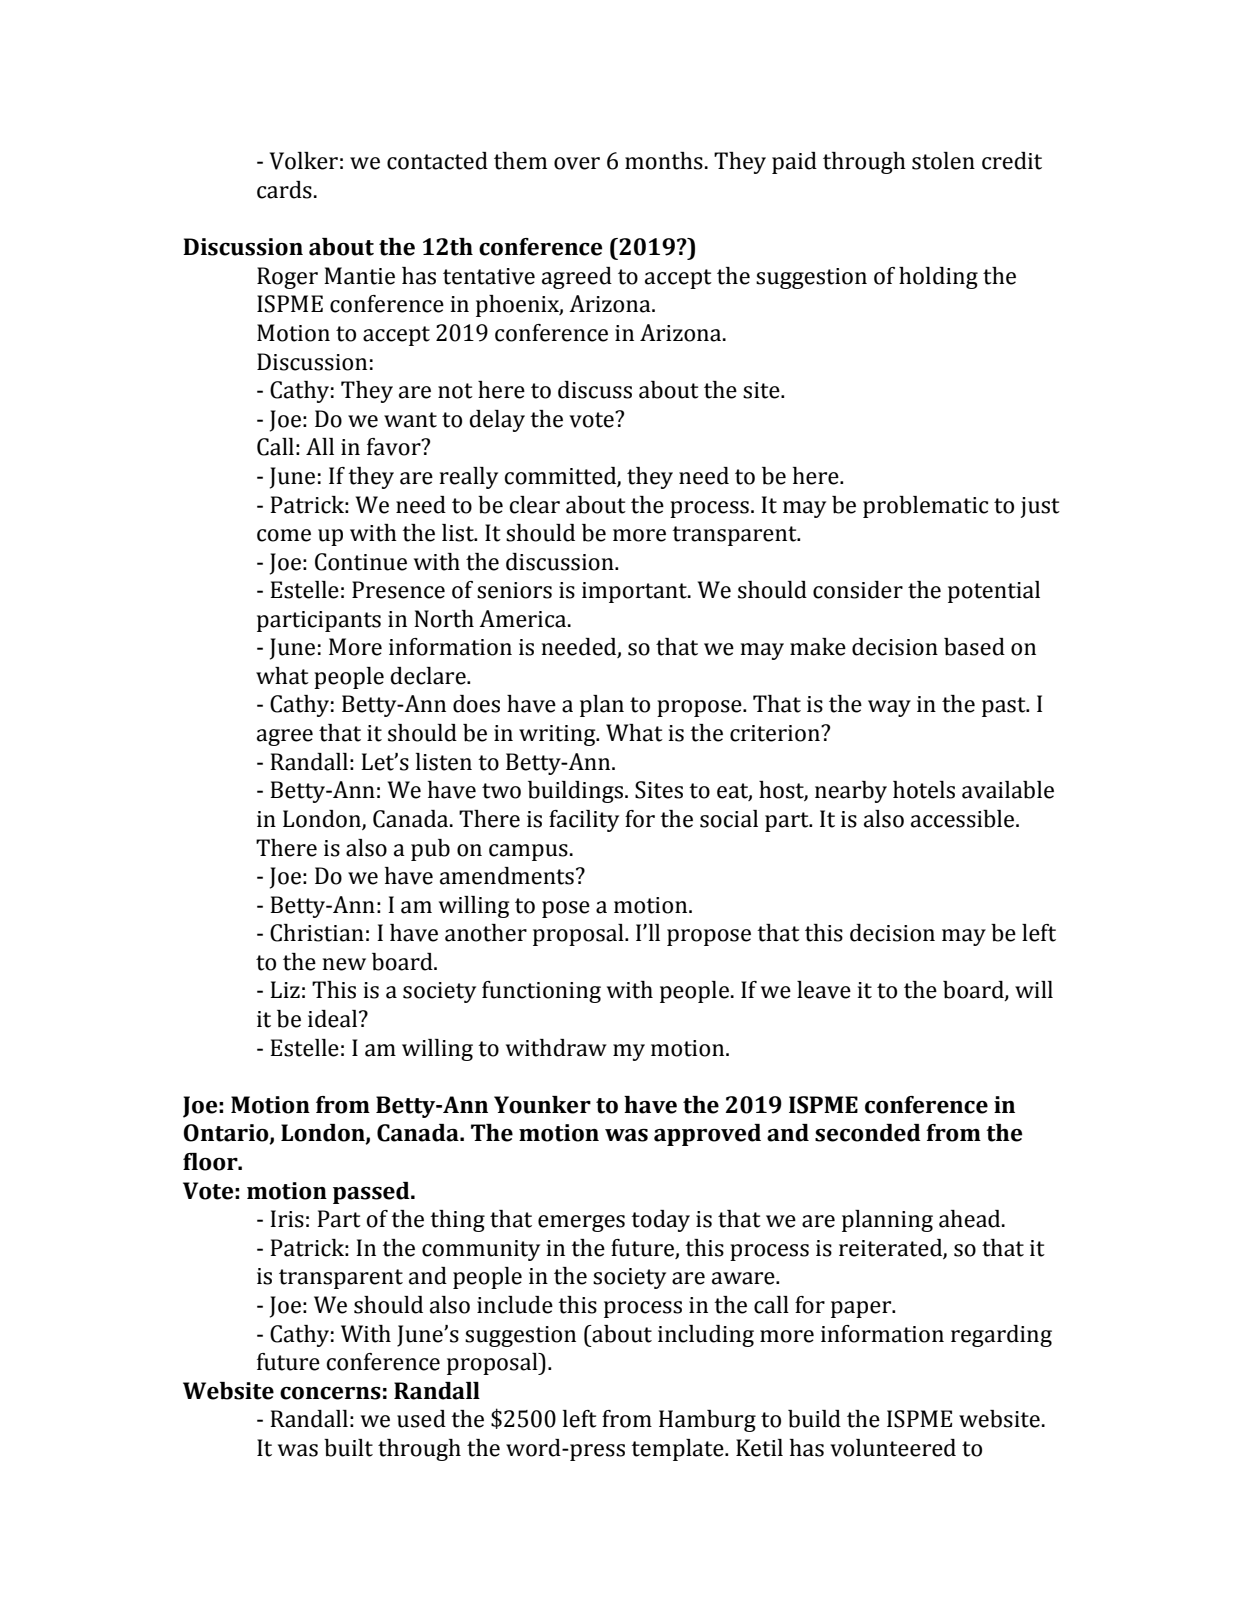  Describe the element at coordinates (421, 1419) in the screenshot. I see `used` at that location.
